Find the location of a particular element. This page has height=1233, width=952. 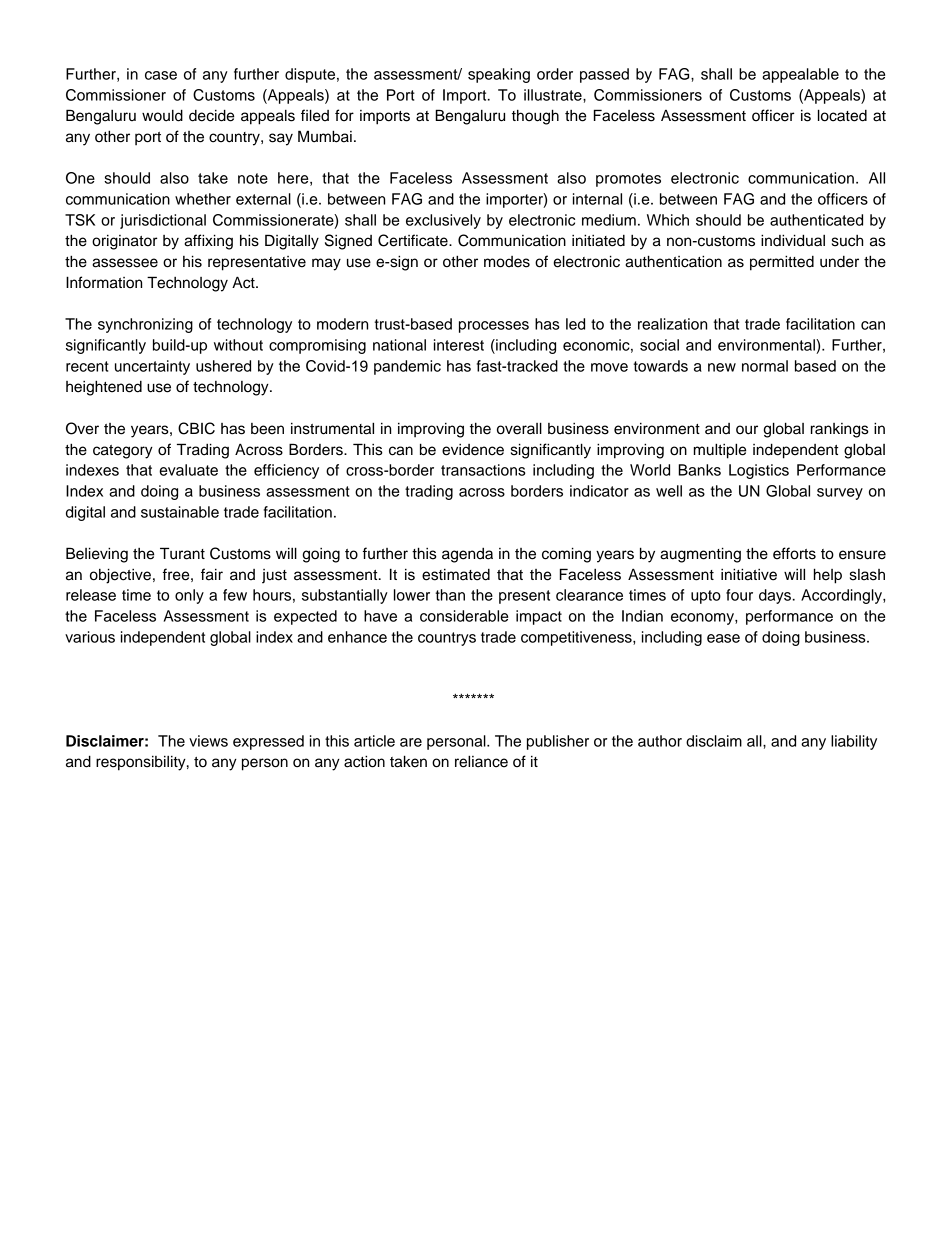

located is located at coordinates (842, 115).
